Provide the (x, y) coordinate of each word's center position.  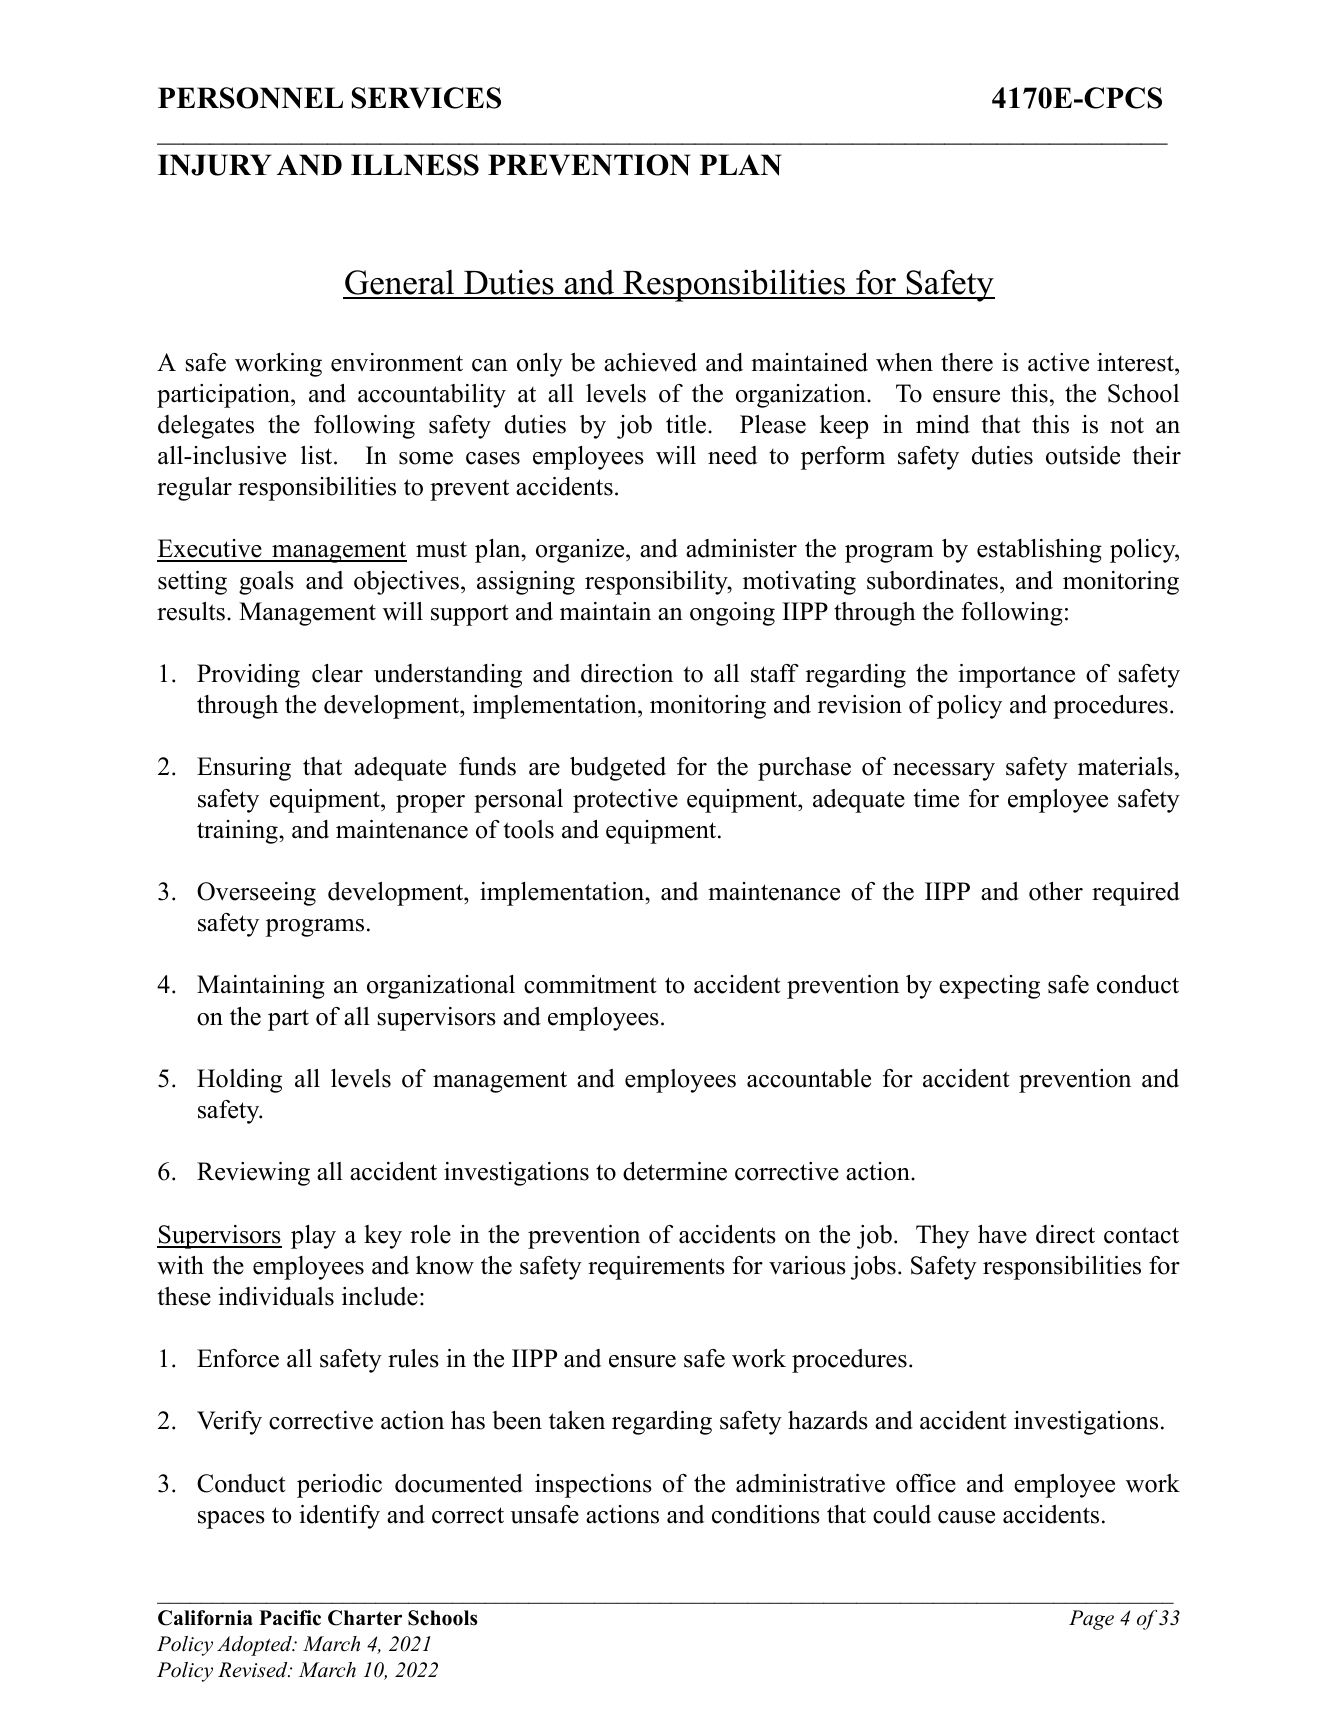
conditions (766, 1514)
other (1056, 891)
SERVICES (426, 98)
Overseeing (256, 894)
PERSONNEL (250, 98)
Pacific (290, 1618)
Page (1091, 1620)
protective (625, 801)
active (1058, 362)
